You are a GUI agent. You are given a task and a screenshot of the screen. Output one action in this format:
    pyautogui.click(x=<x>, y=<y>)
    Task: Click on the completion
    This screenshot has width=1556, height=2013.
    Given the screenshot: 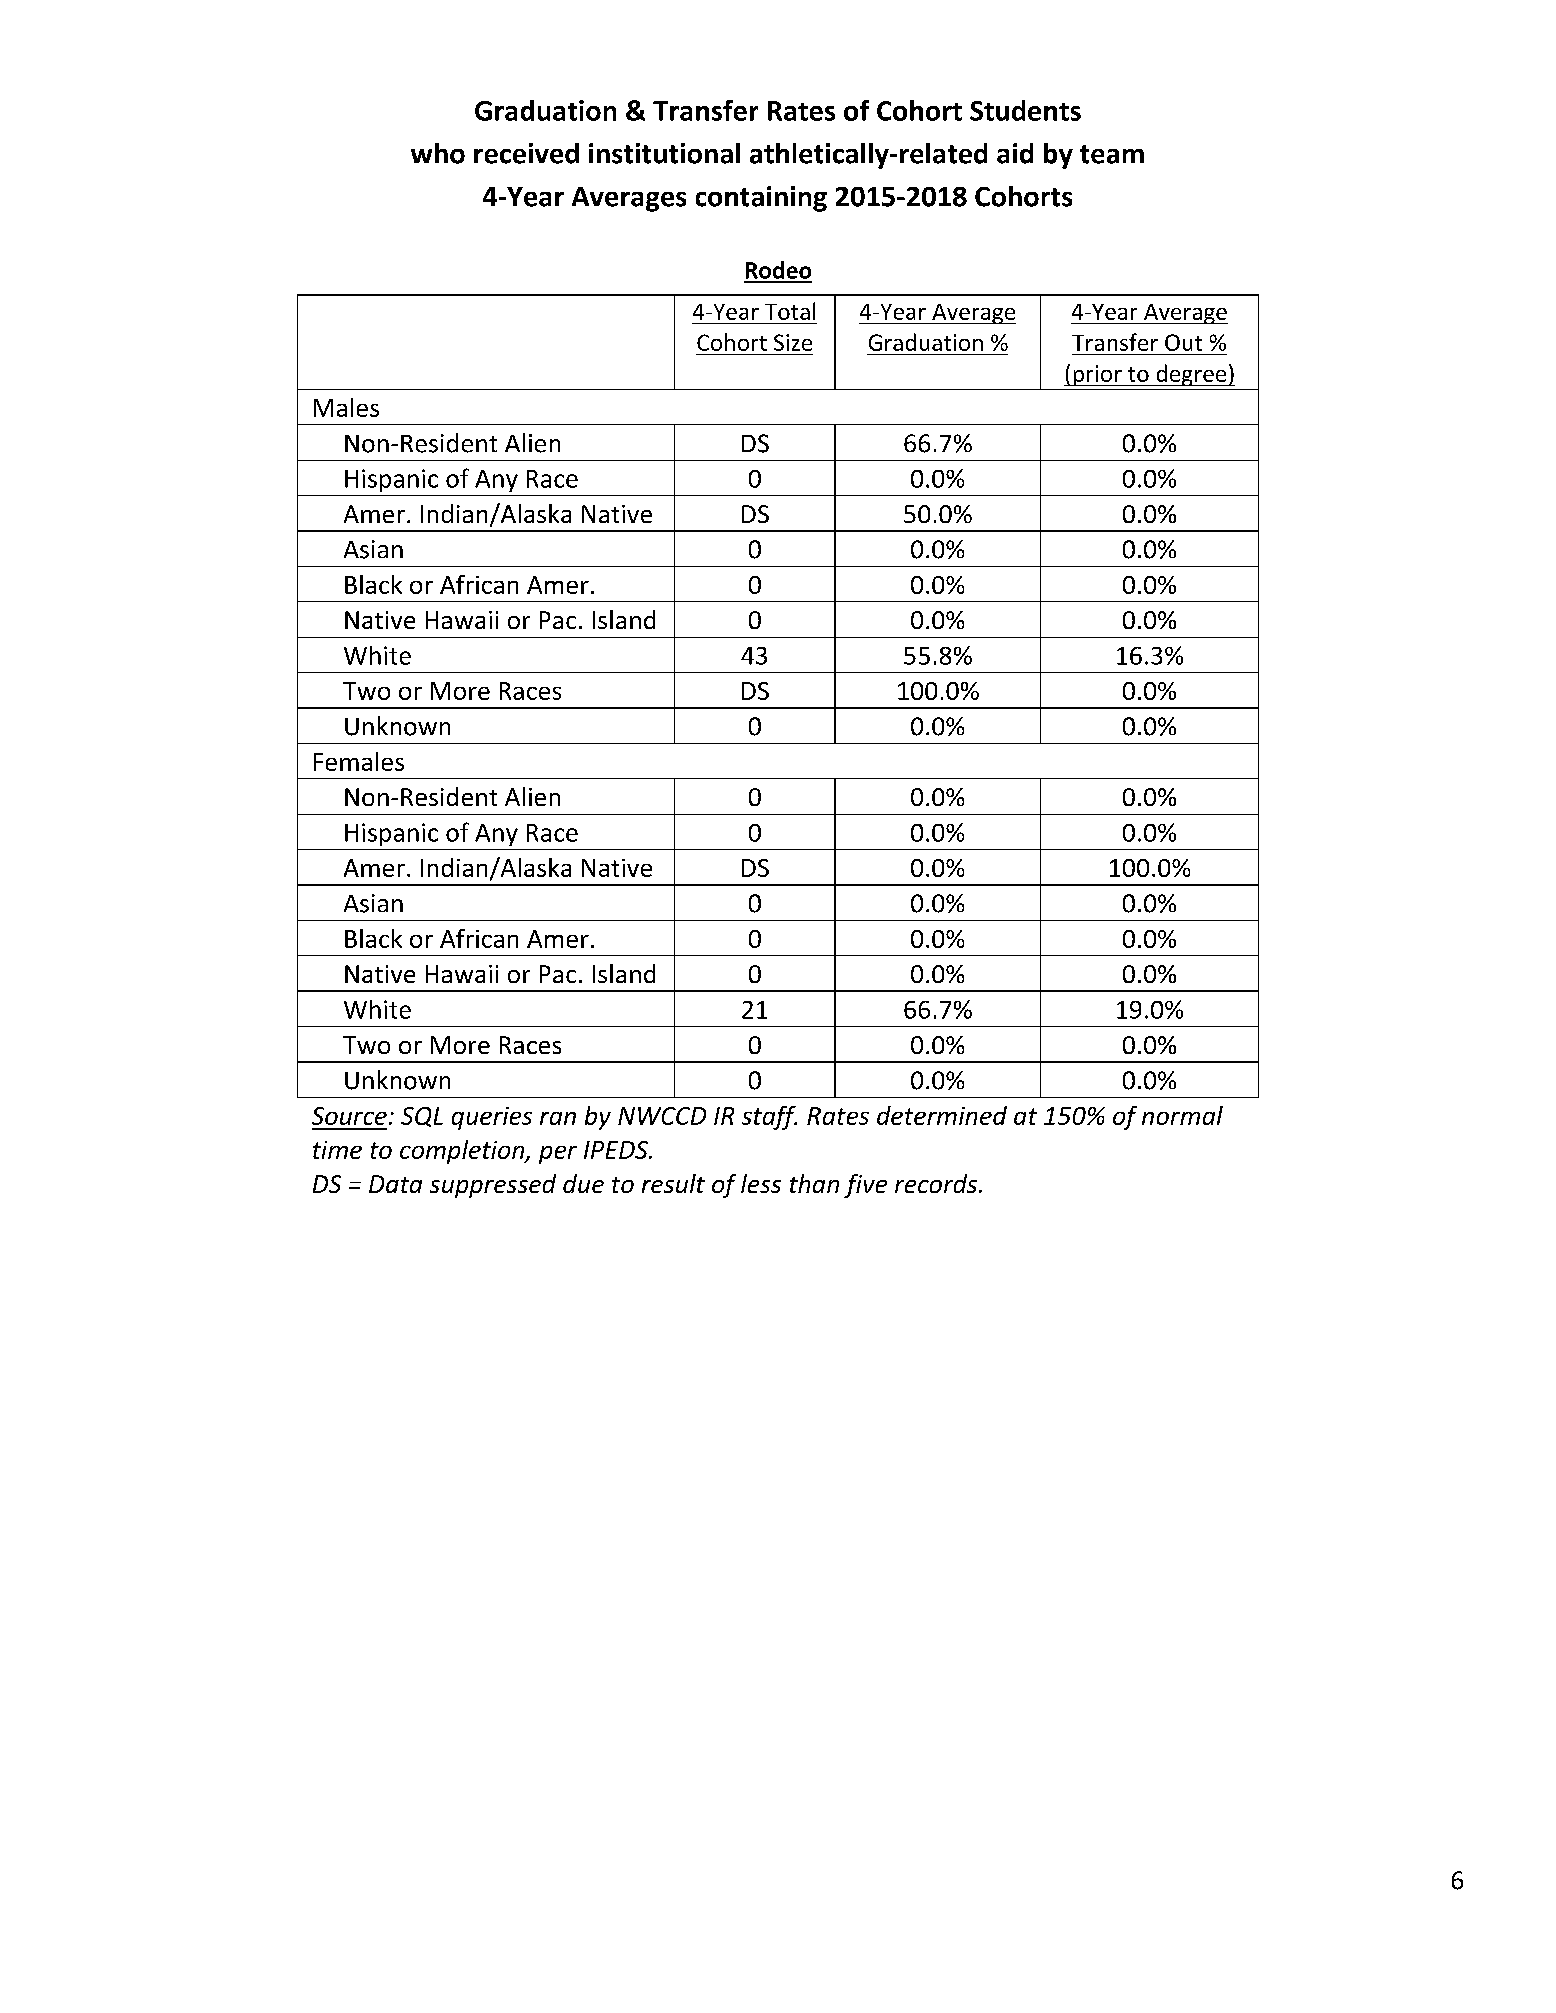 What is the action you would take?
    pyautogui.click(x=463, y=1152)
